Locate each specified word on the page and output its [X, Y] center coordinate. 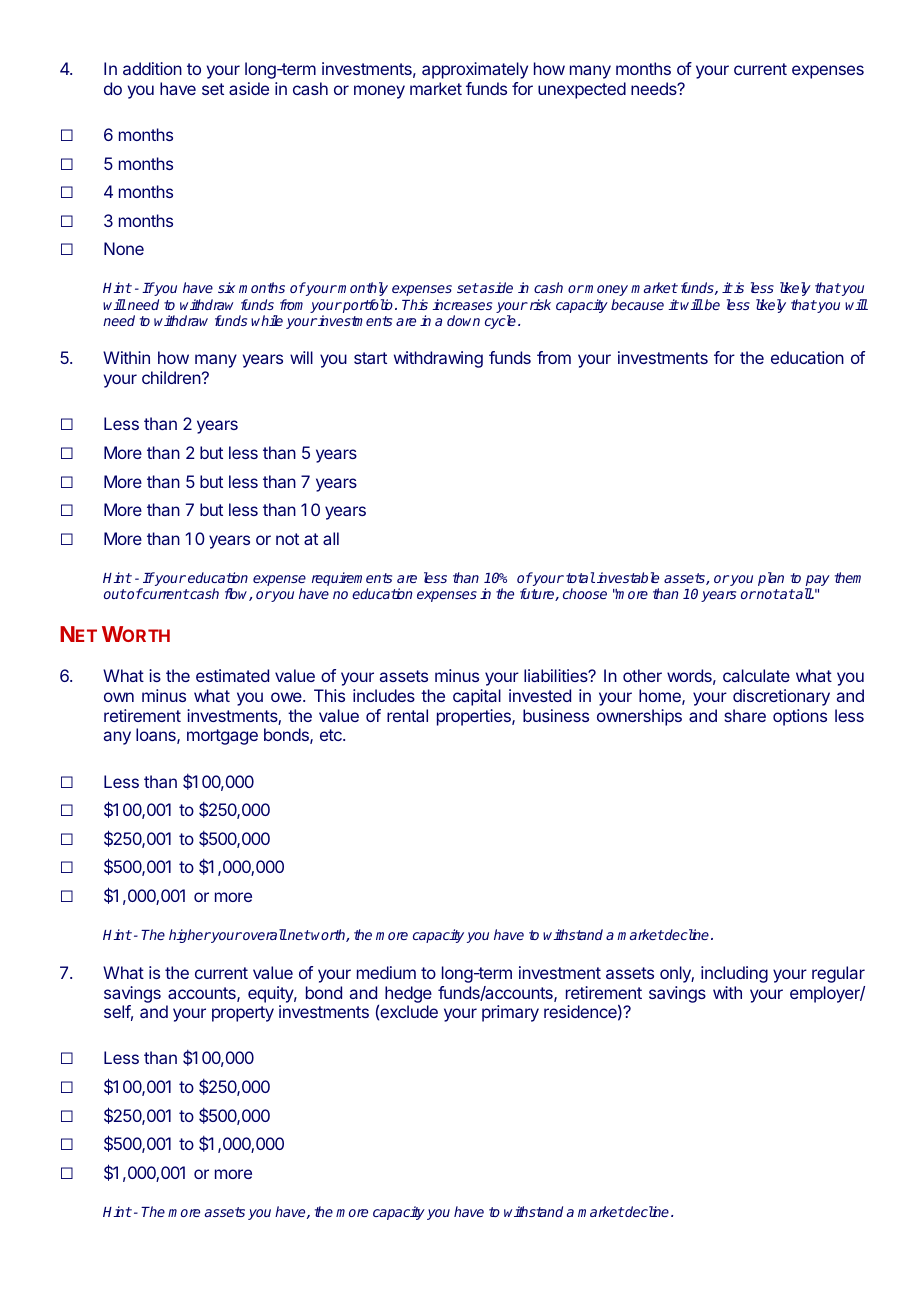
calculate [756, 675]
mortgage [222, 737]
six [226, 287]
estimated [232, 675]
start [370, 358]
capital [477, 697]
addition [152, 68]
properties [475, 717]
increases [462, 304]
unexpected [582, 90]
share [745, 715]
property [243, 1014]
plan [771, 579]
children [171, 377]
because [637, 304]
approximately [475, 70]
